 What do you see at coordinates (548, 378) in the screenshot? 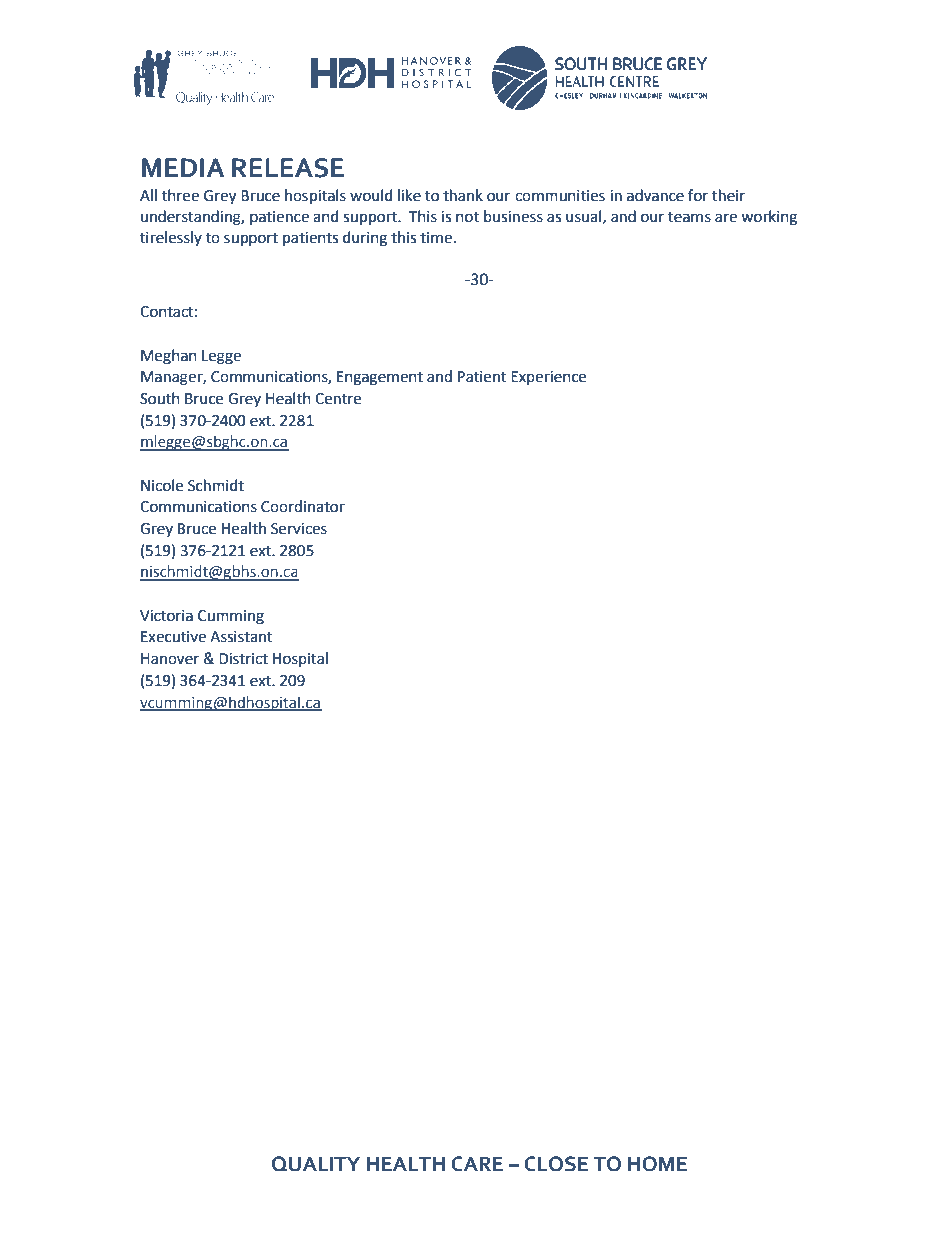
I see `Experience` at bounding box center [548, 378].
